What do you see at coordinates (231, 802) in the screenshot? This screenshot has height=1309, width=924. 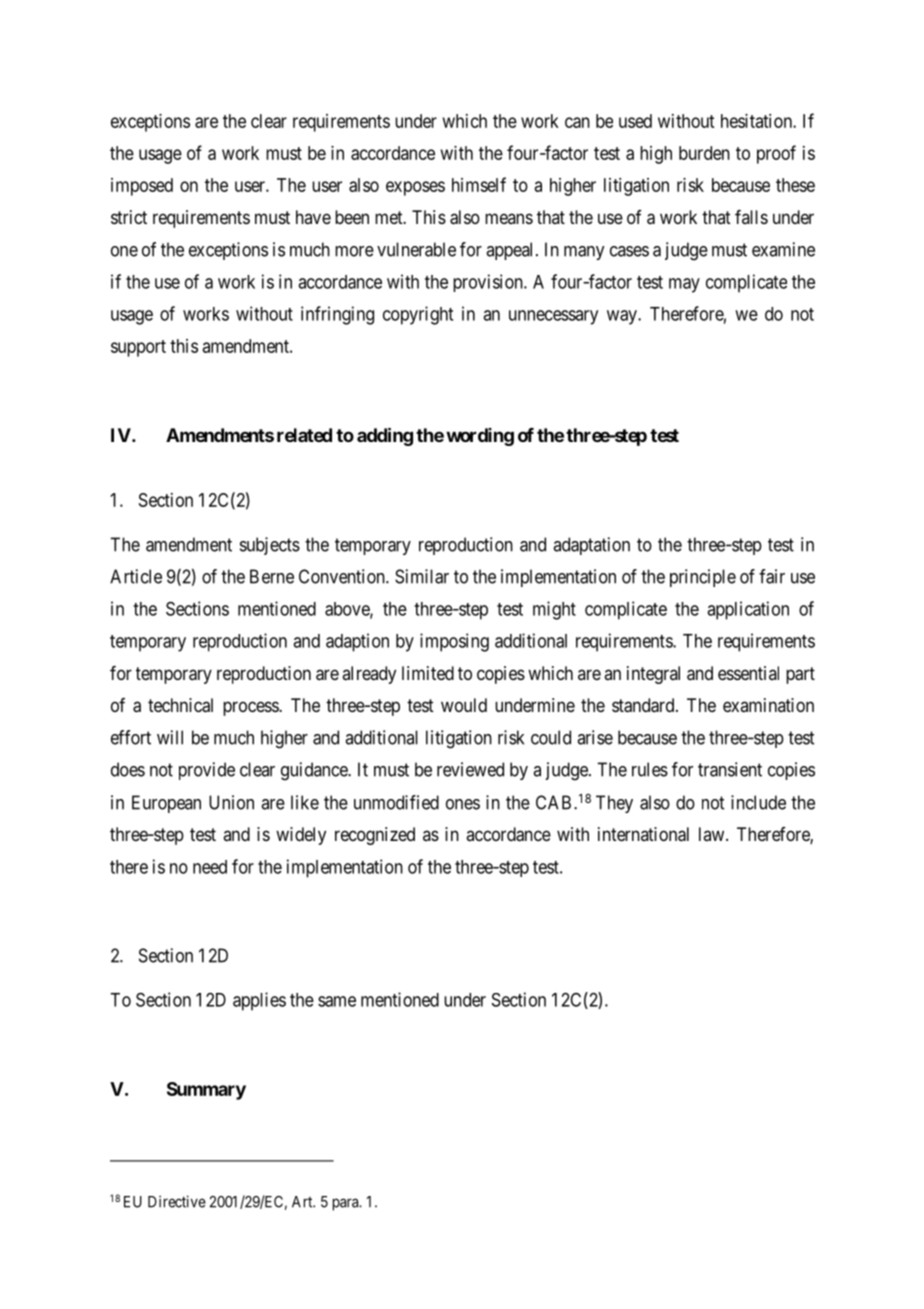 I see `Union` at bounding box center [231, 802].
